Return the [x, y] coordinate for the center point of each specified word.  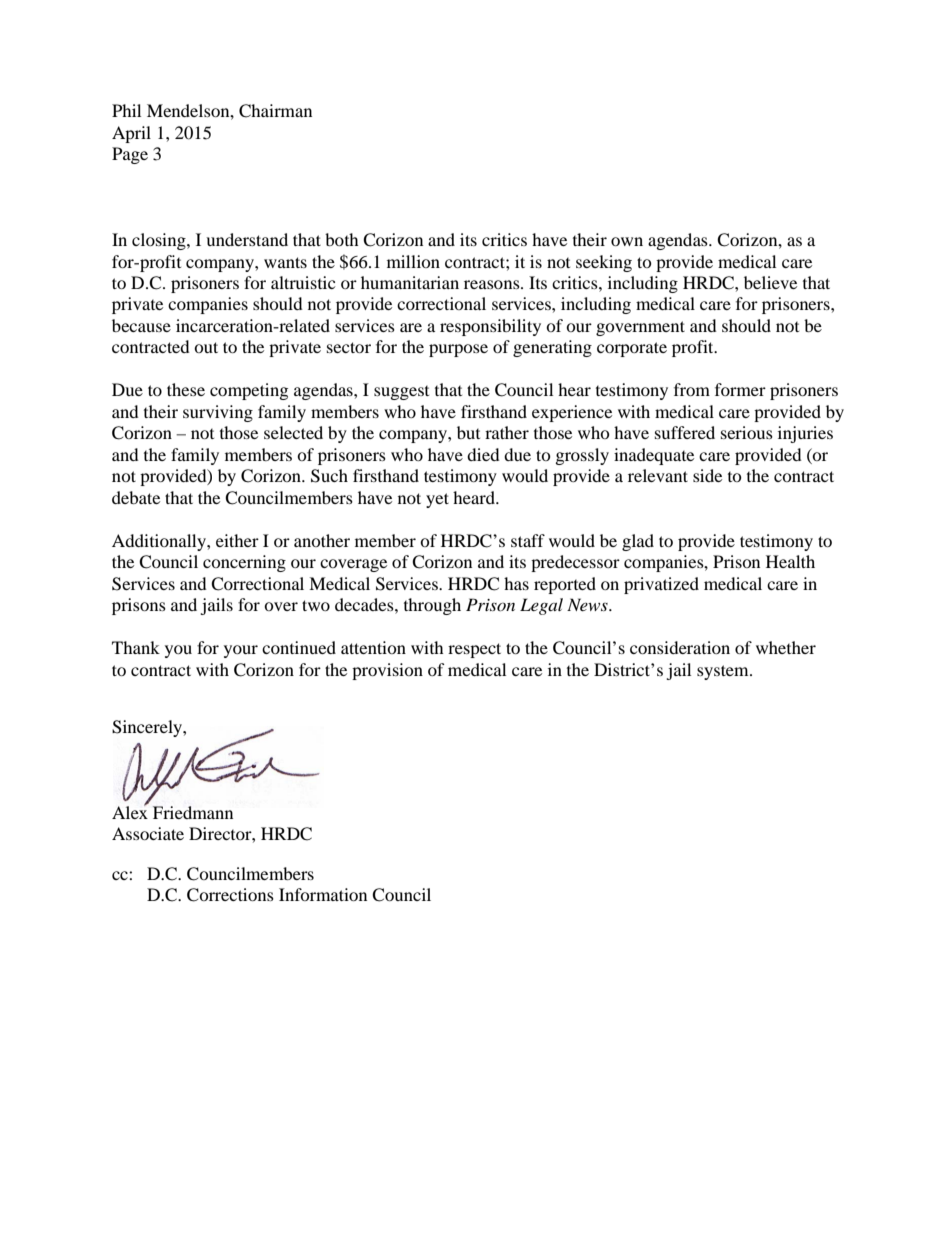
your [241, 651]
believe [770, 282]
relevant [658, 475]
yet [437, 500]
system [724, 672]
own [627, 241]
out [206, 347]
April [131, 134]
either [237, 540]
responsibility [490, 327]
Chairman [275, 111]
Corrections [230, 895]
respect [474, 650]
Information [323, 894]
